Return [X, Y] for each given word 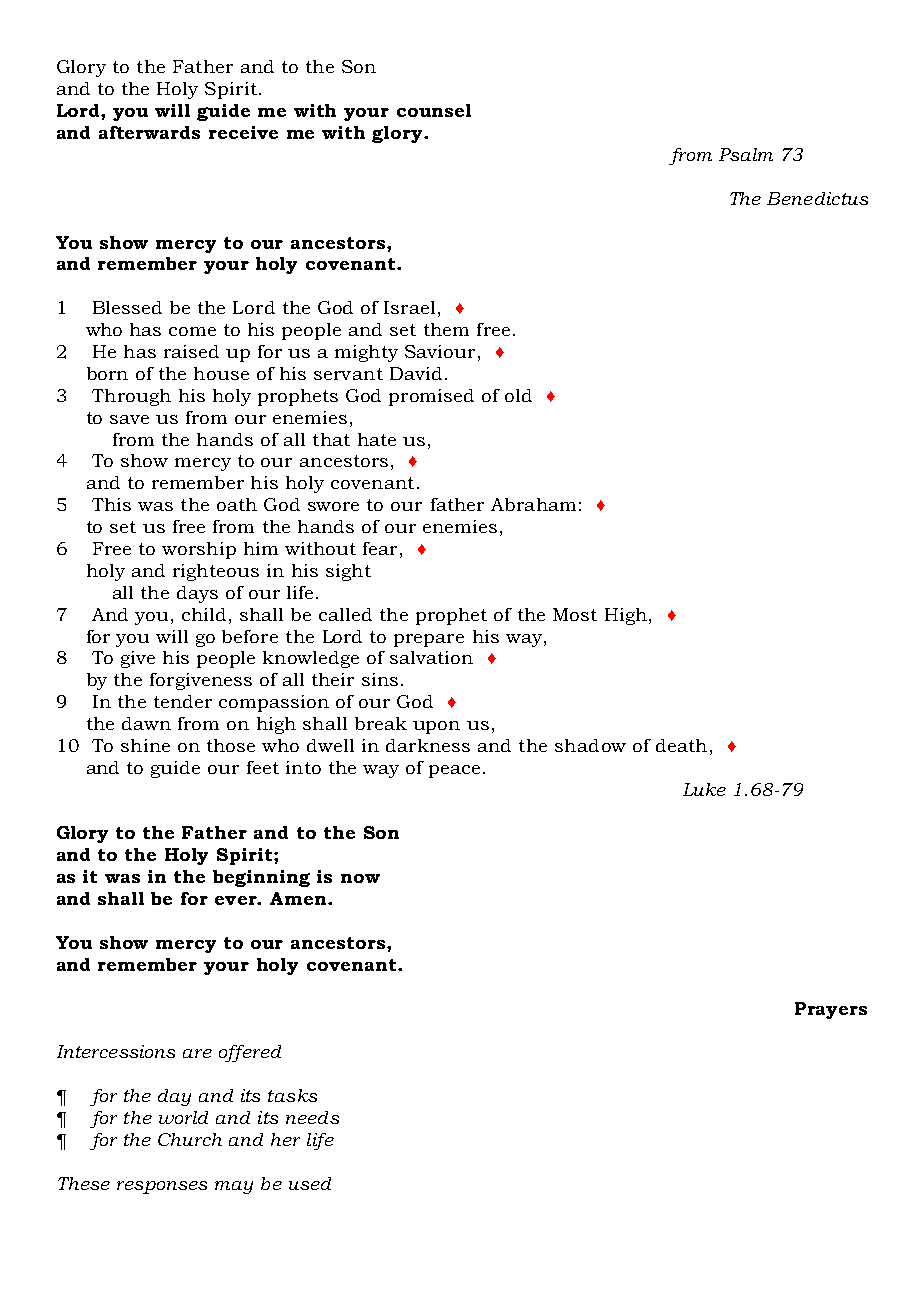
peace [454, 771]
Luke [704, 789]
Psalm [746, 154]
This [111, 504]
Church [190, 1139]
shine [145, 745]
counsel [434, 110]
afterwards [149, 132]
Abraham [533, 504]
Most [575, 614]
